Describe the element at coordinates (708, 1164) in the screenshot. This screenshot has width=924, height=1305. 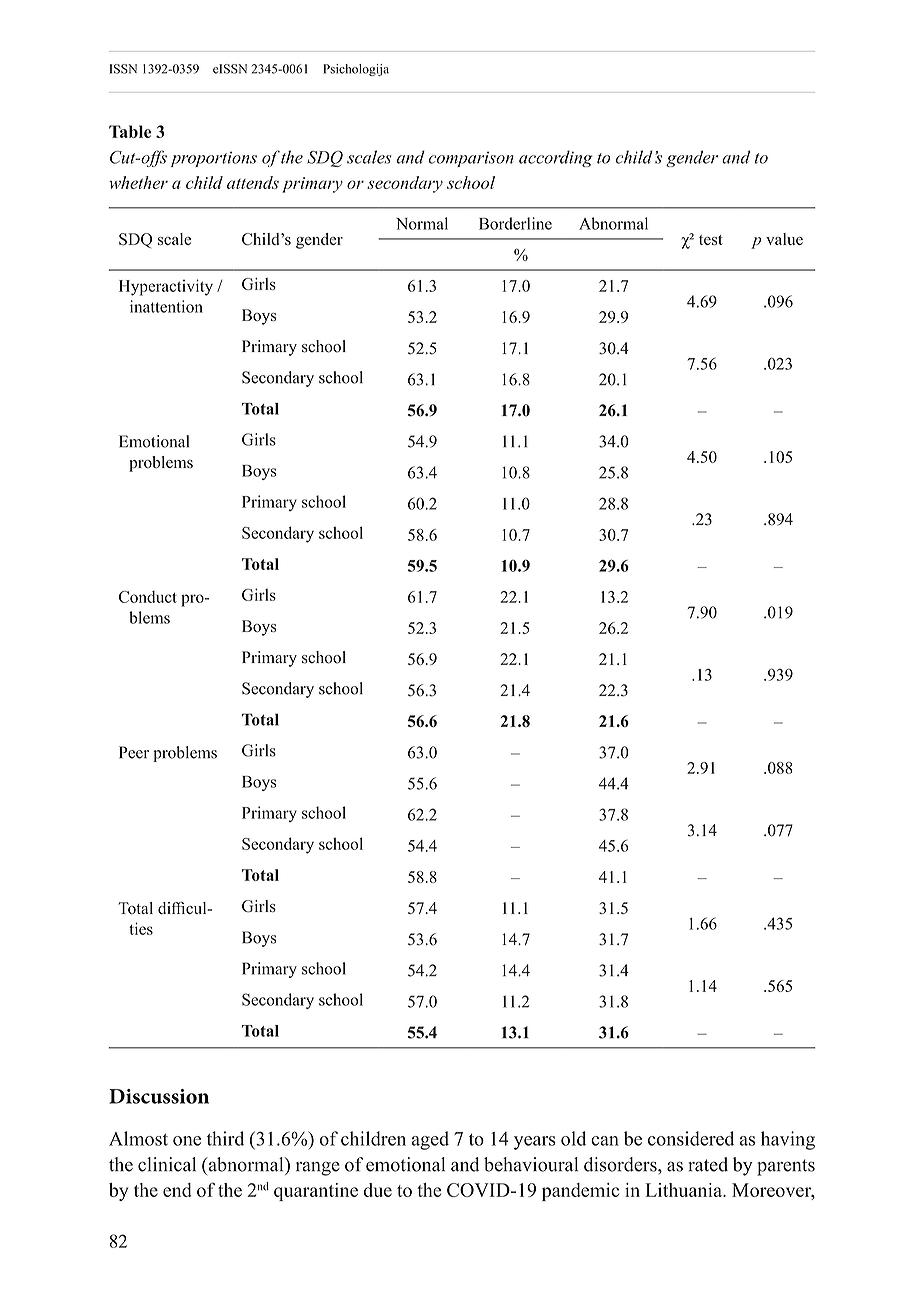
I see `rated` at that location.
